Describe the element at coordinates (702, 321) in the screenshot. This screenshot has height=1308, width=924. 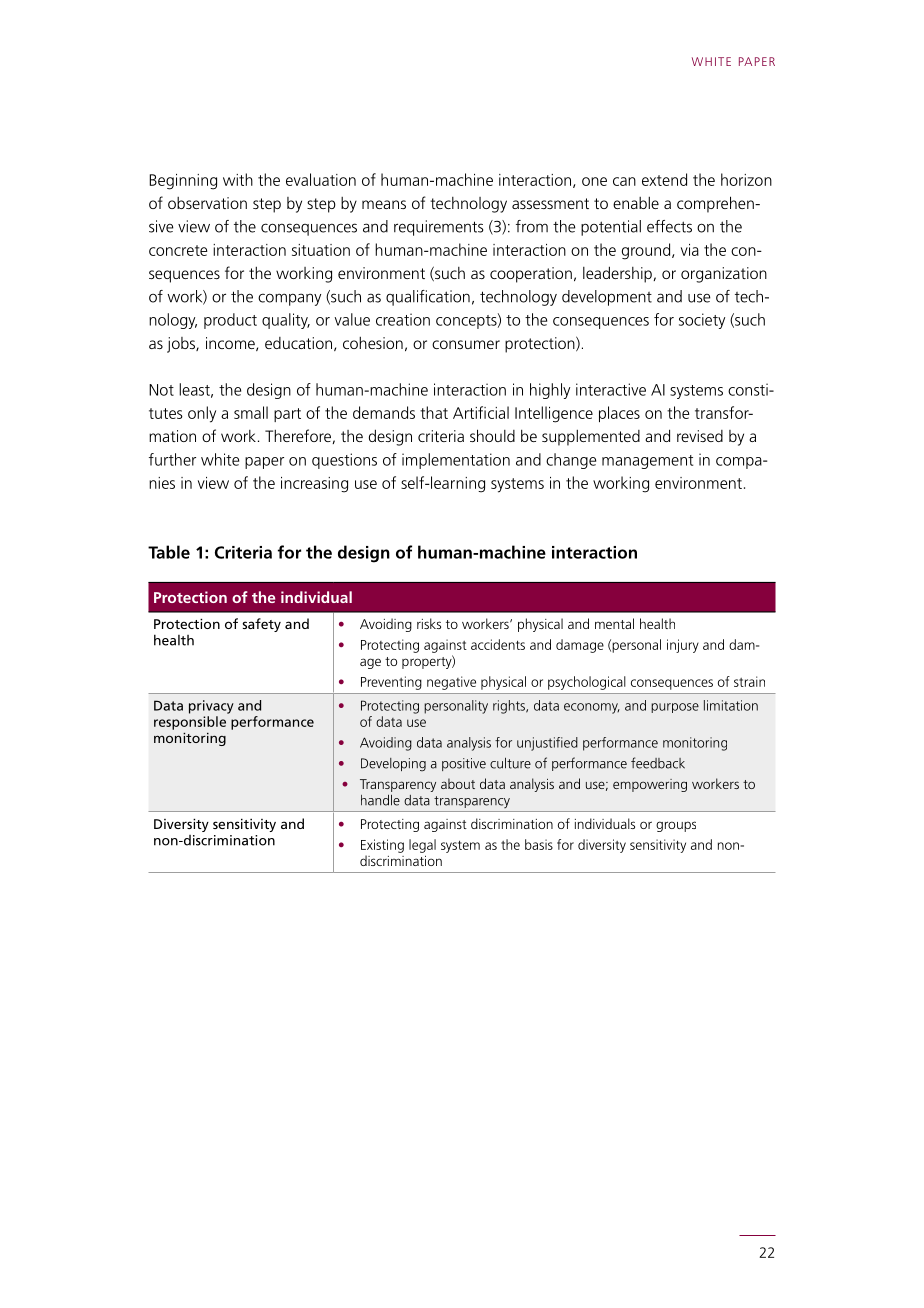
I see `society` at that location.
